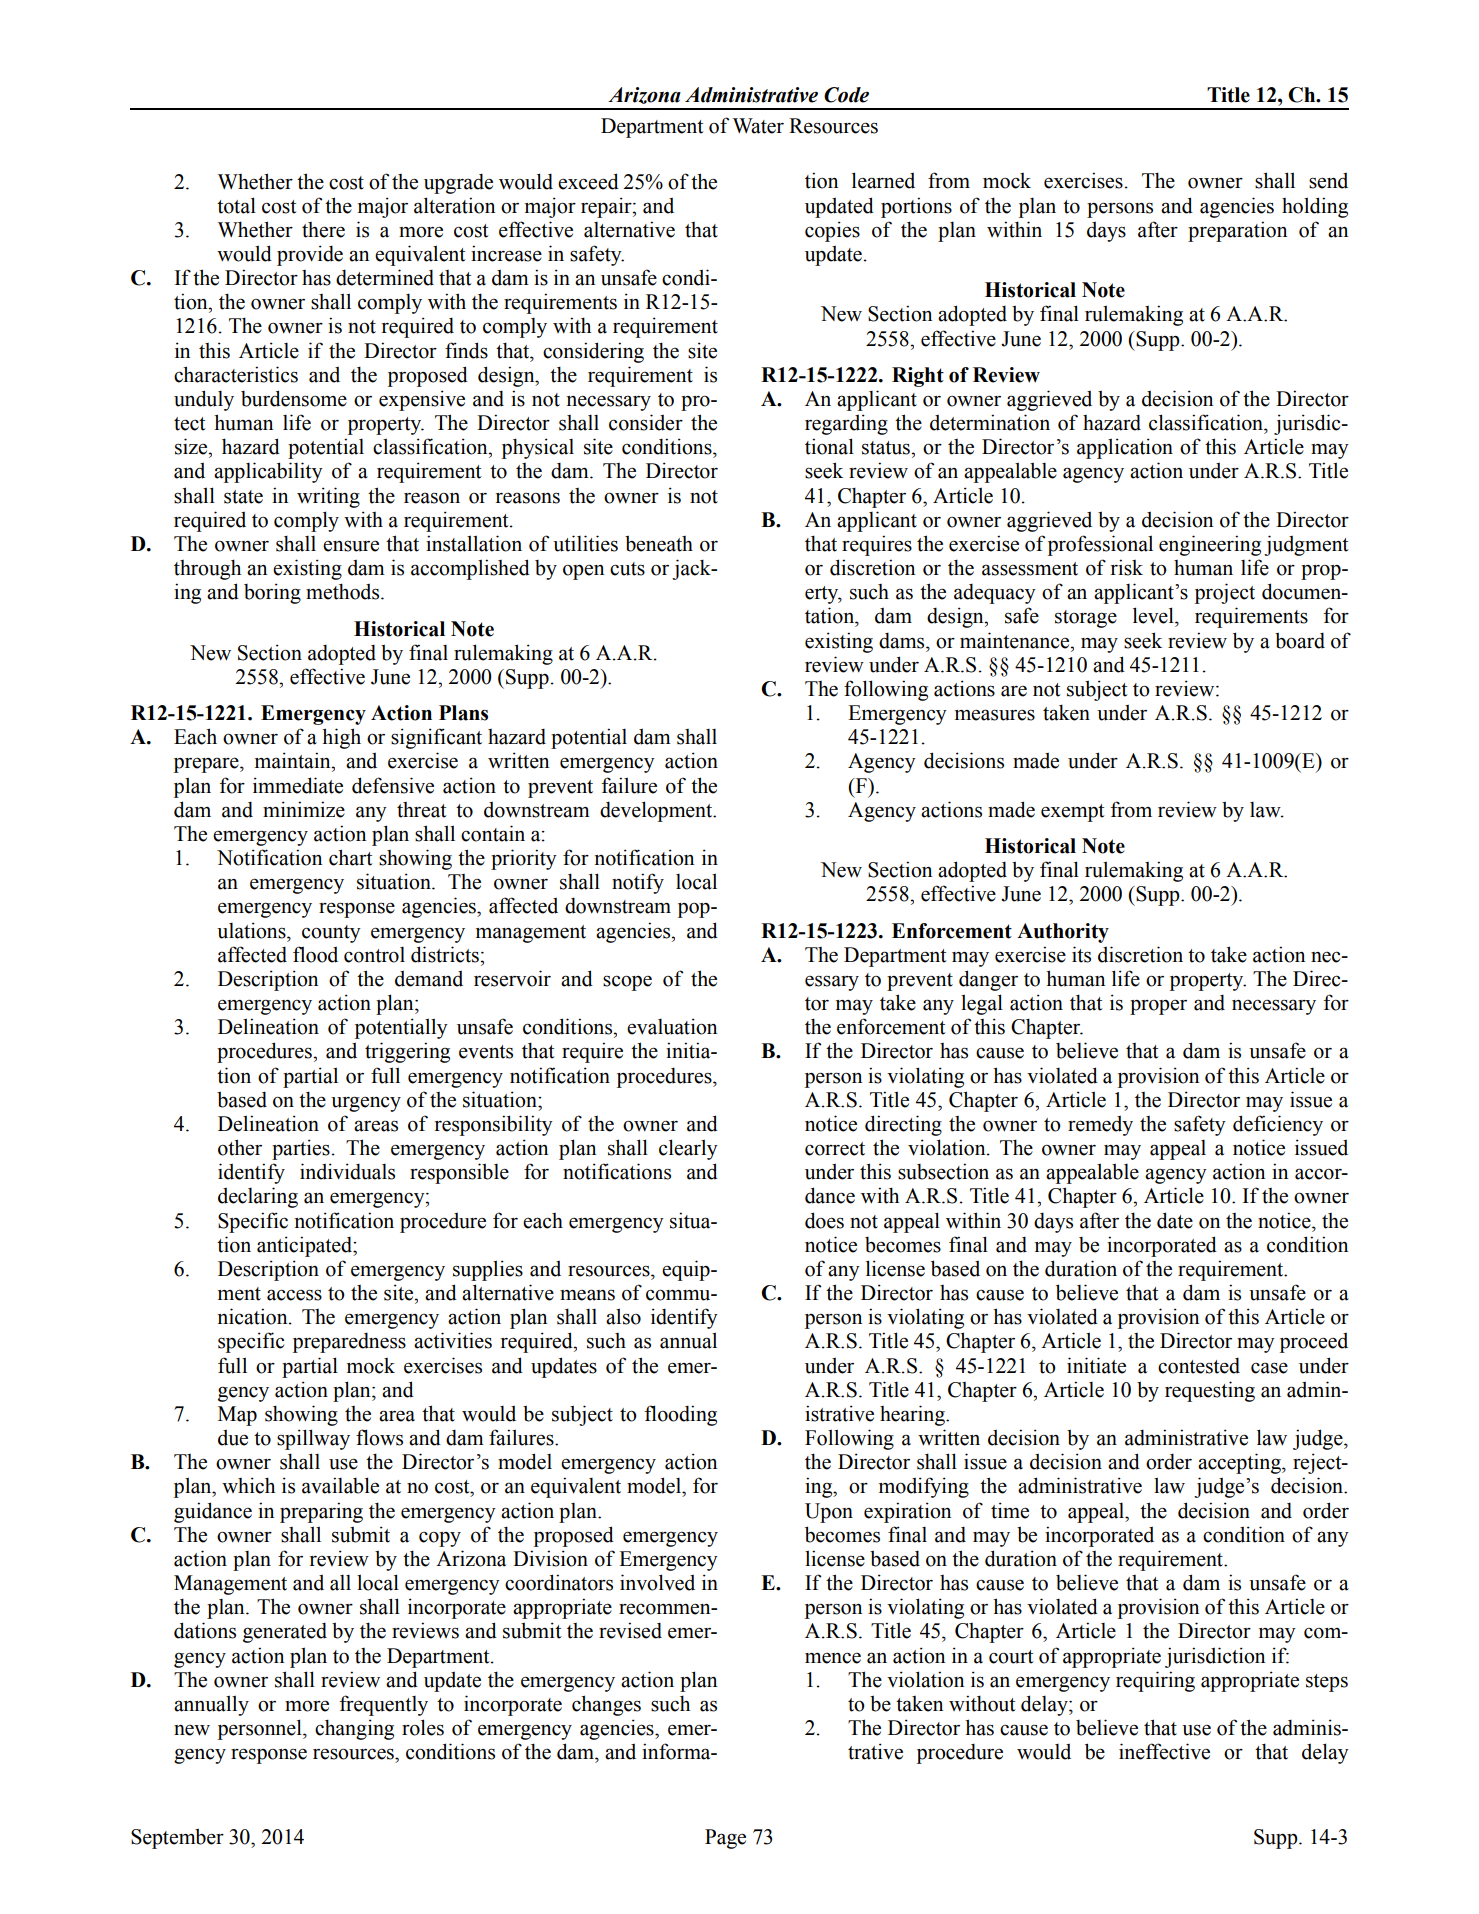  Describe the element at coordinates (354, 1729) in the screenshot. I see `changing` at that location.
